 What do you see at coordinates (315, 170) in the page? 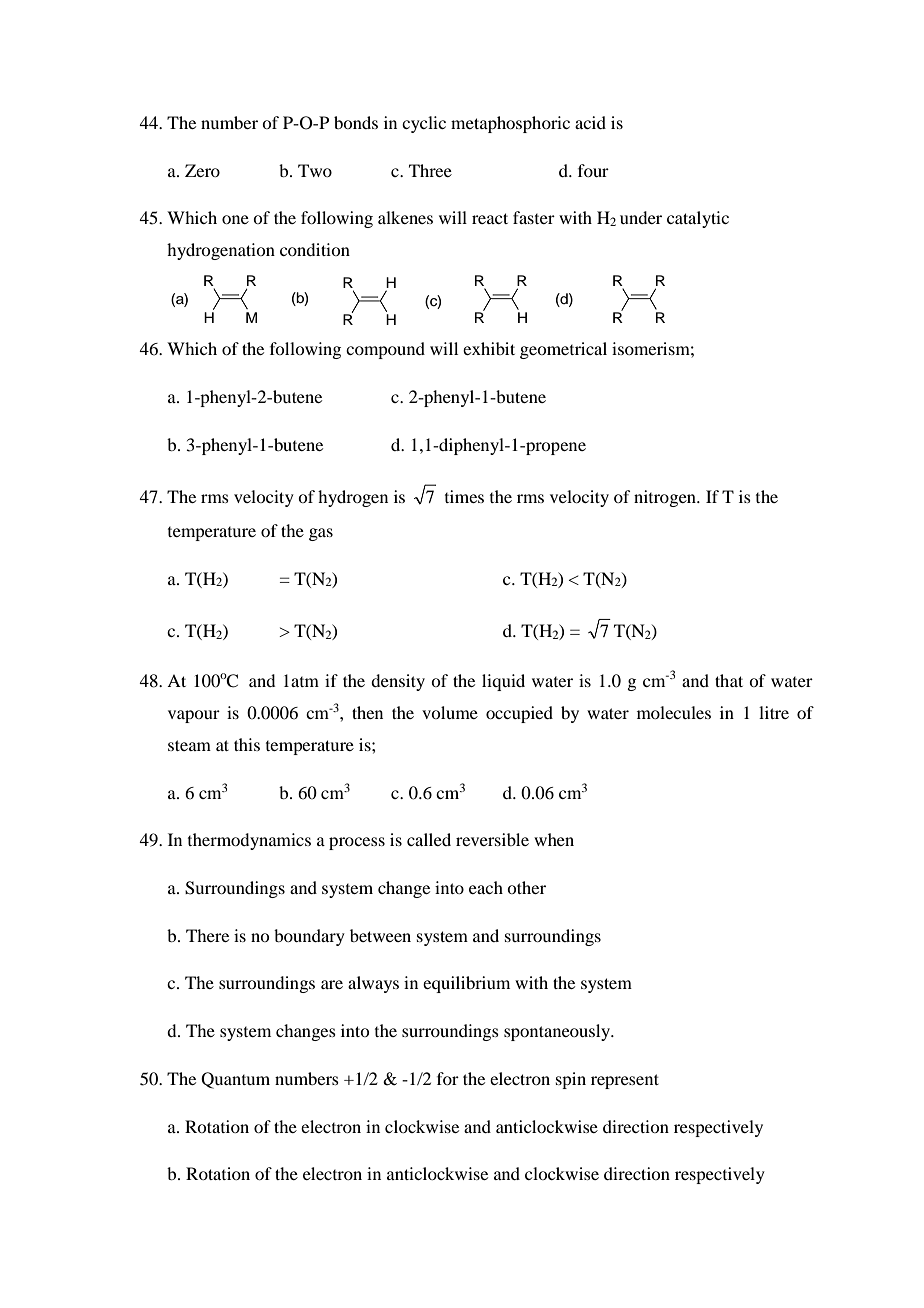
I see `Two` at bounding box center [315, 170].
